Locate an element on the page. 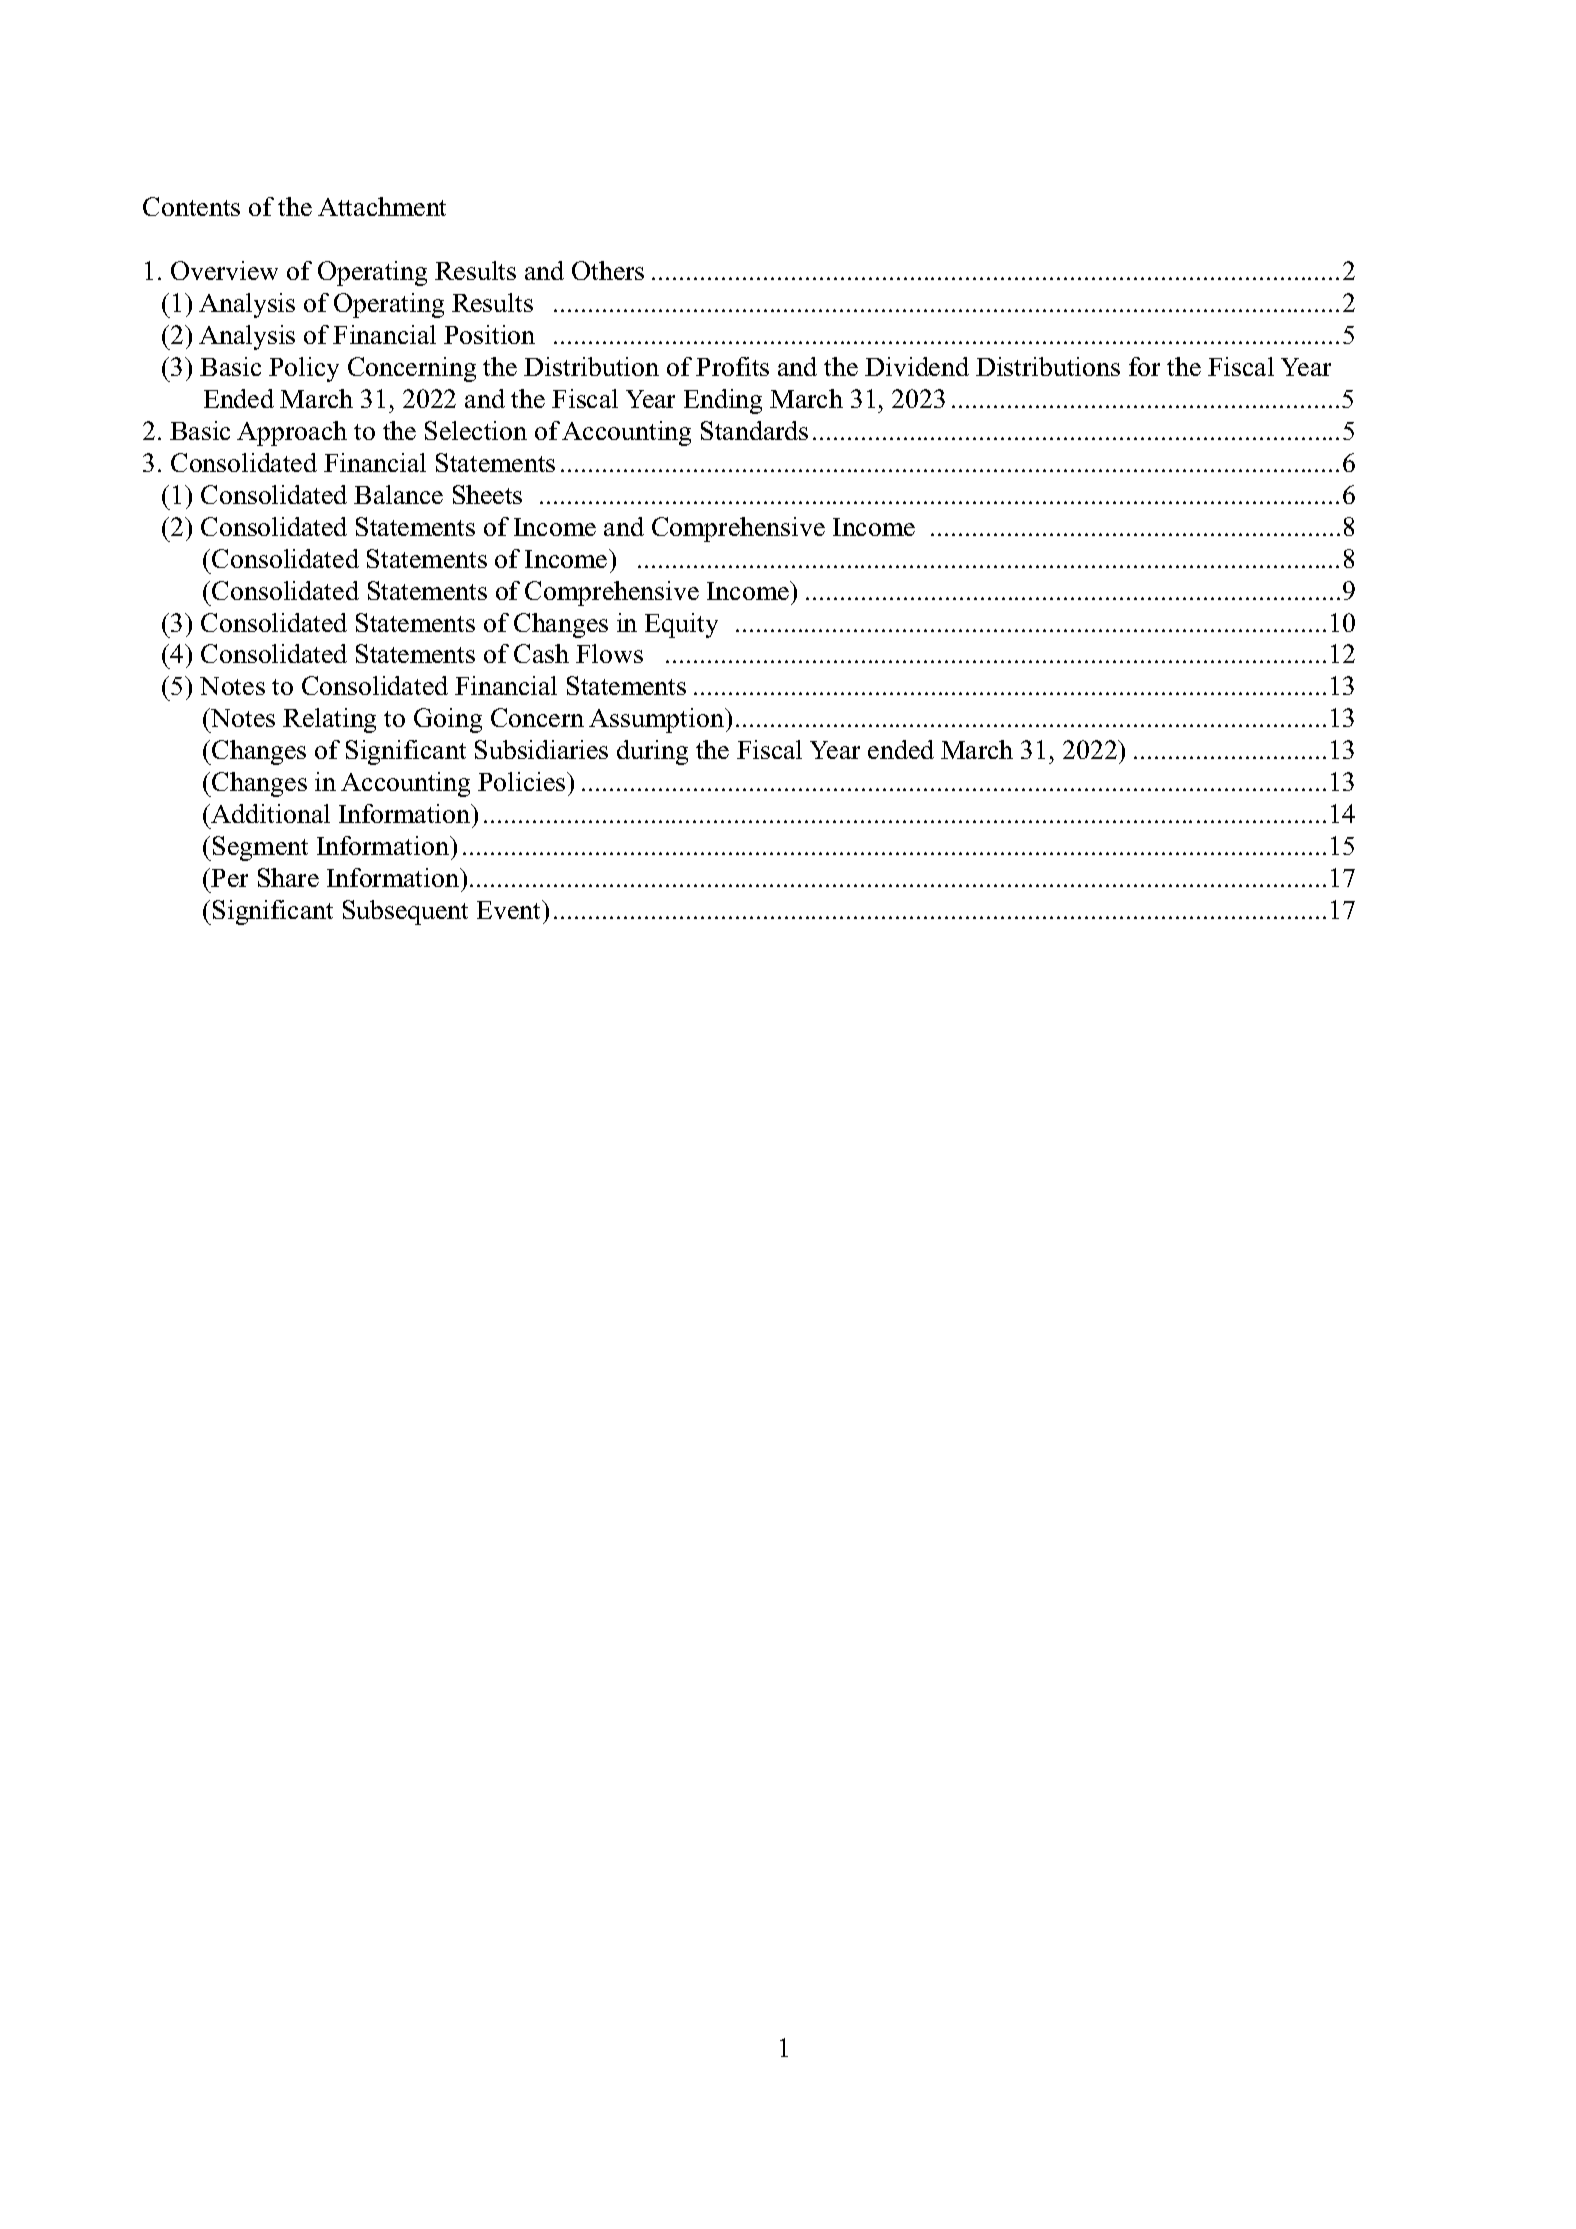 The width and height of the document is (1576, 2229). Share is located at coordinates (288, 877).
